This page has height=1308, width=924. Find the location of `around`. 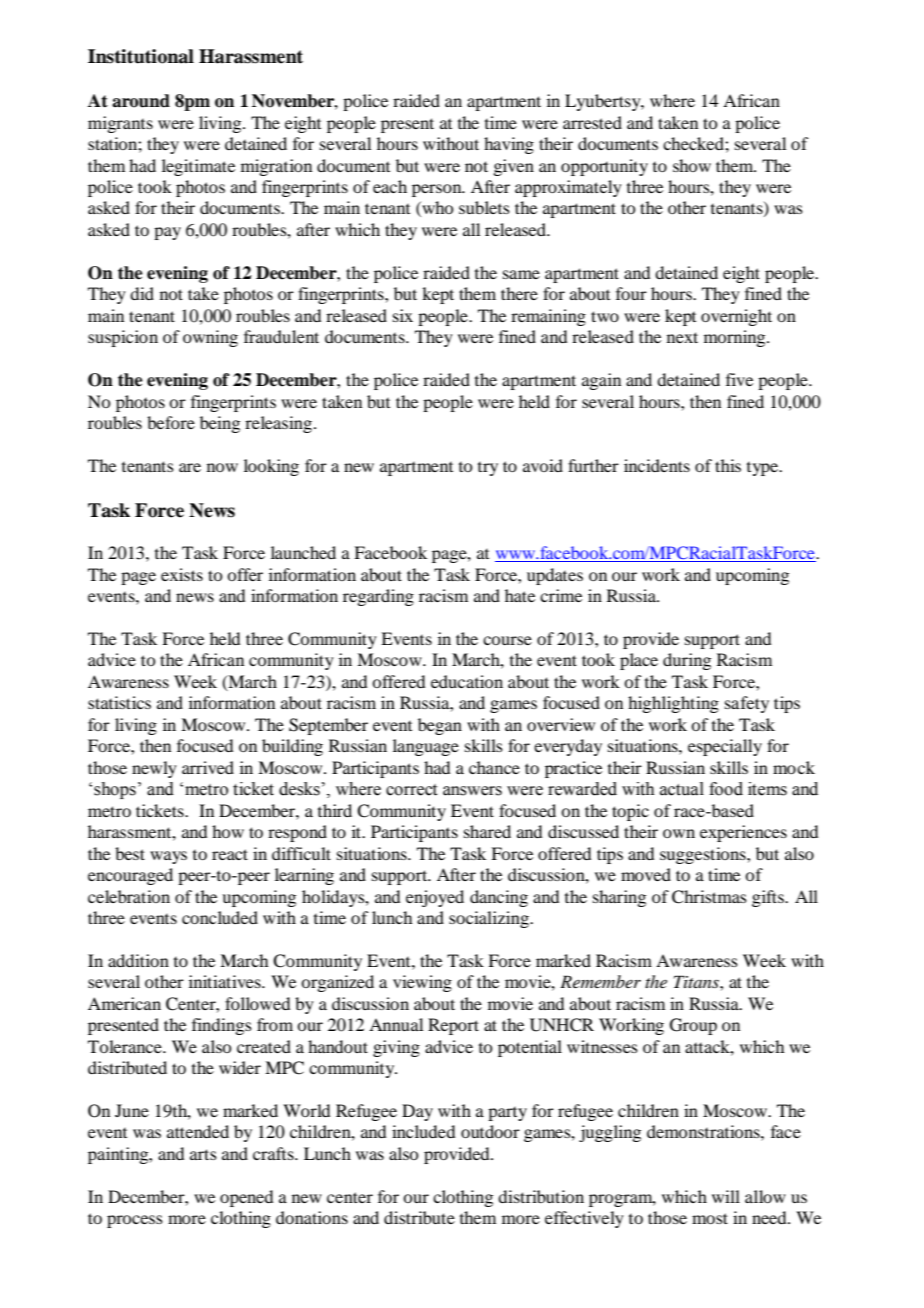

around is located at coordinates (141, 101).
